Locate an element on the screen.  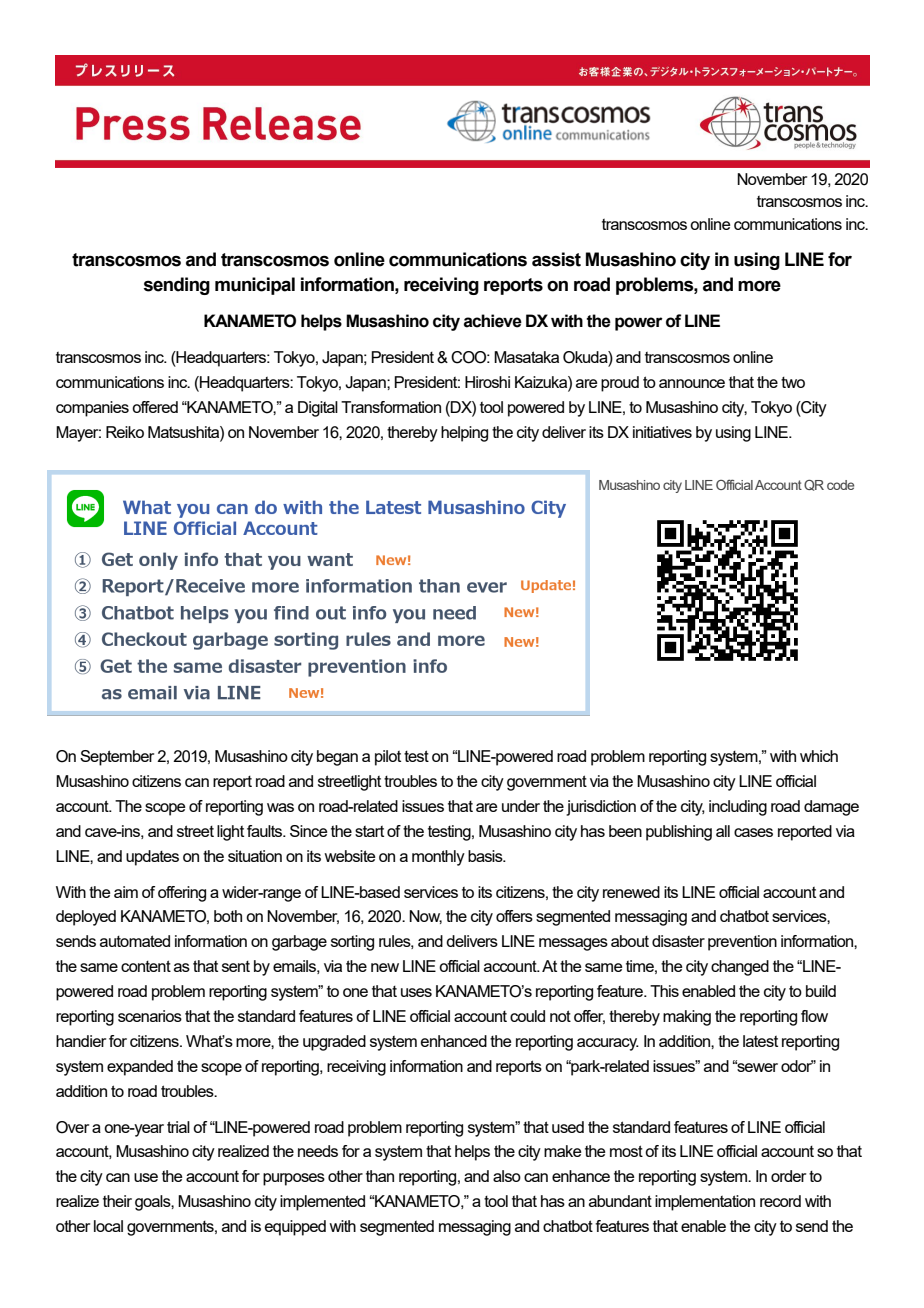
municipal is located at coordinates (255, 286).
